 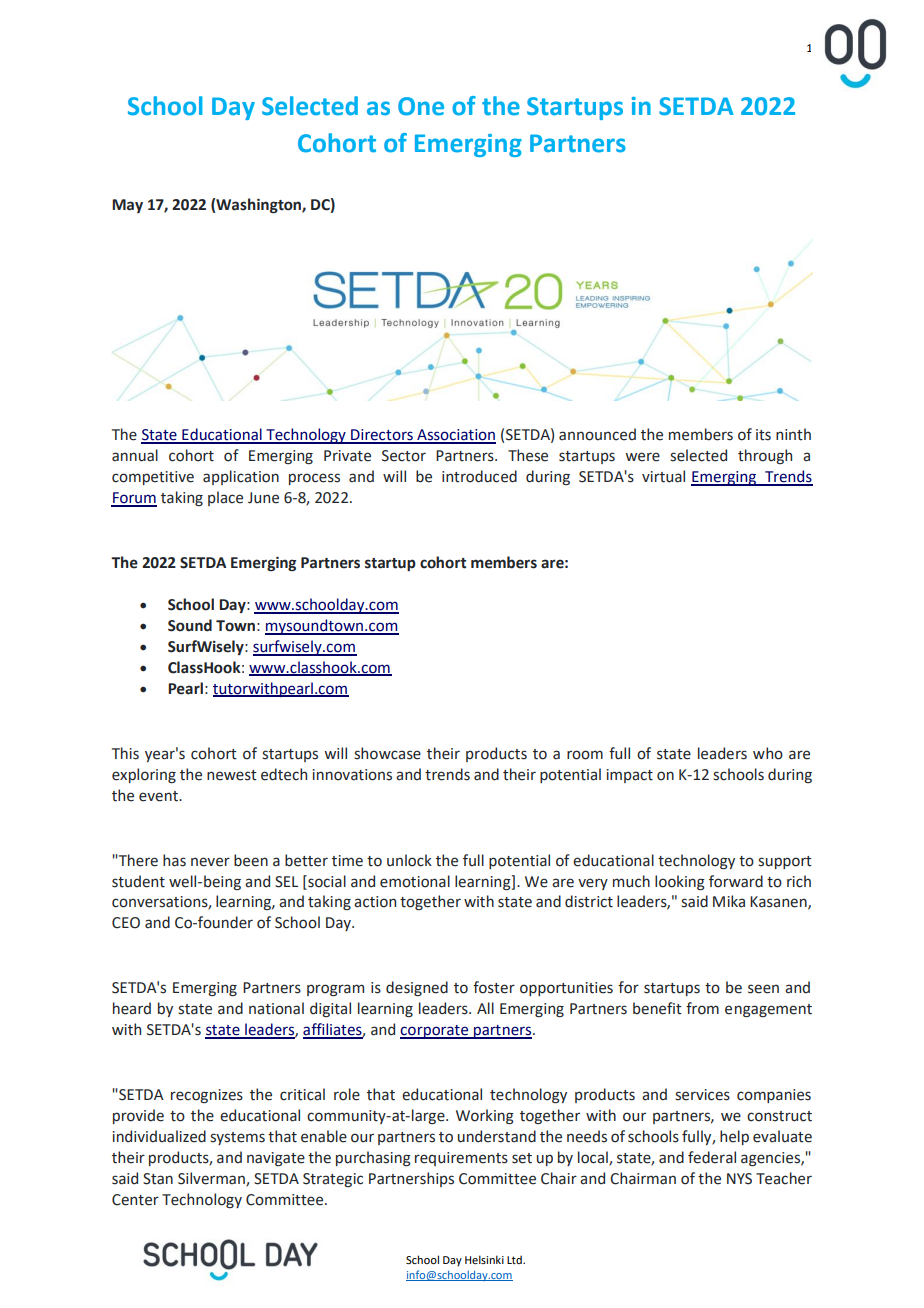 I want to click on Silverman, so click(x=212, y=1179).
